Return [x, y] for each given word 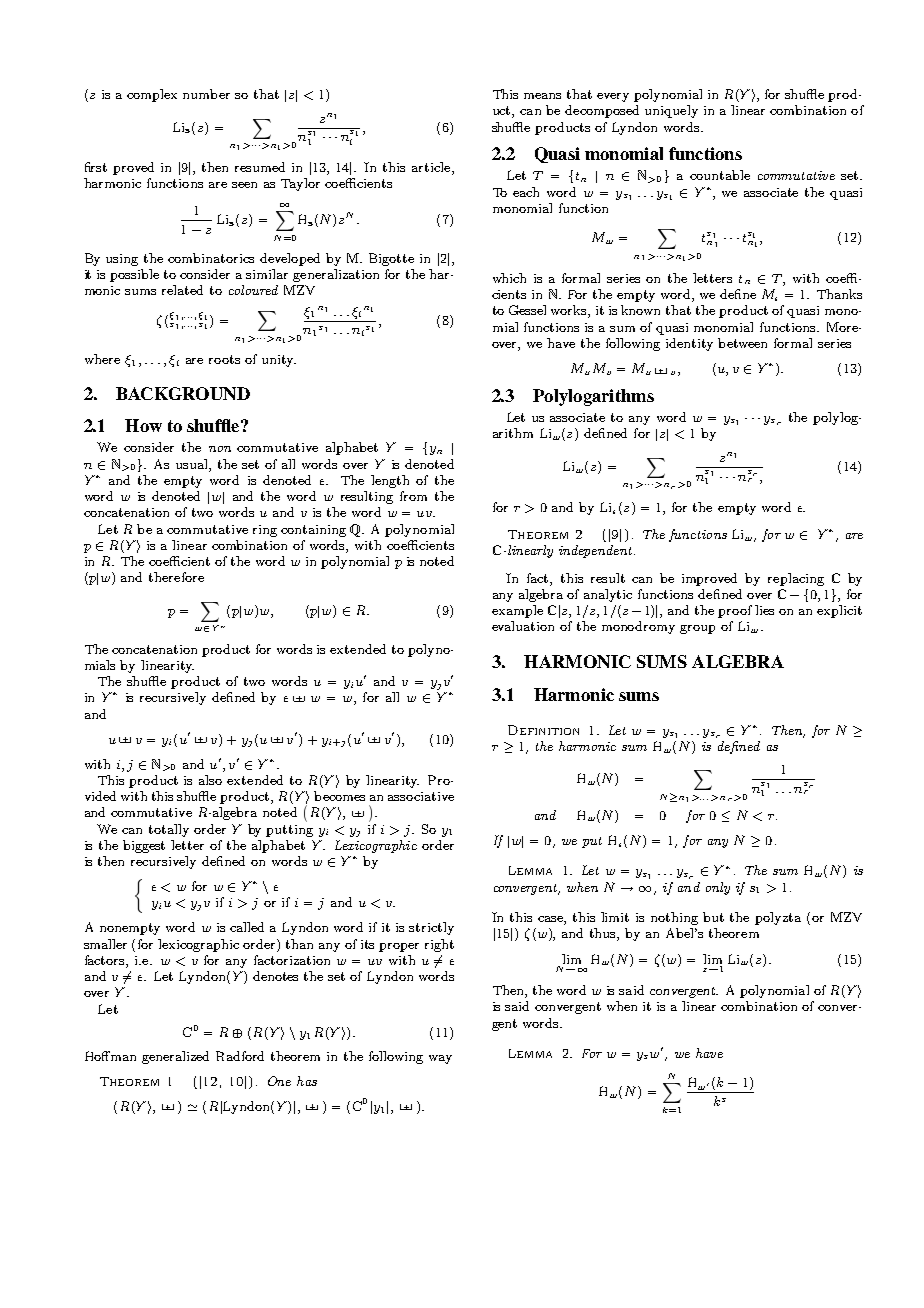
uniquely [671, 111]
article [432, 168]
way [440, 1059]
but [713, 917]
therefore [176, 577]
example [517, 611]
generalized [175, 1057]
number [206, 94]
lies [764, 610]
